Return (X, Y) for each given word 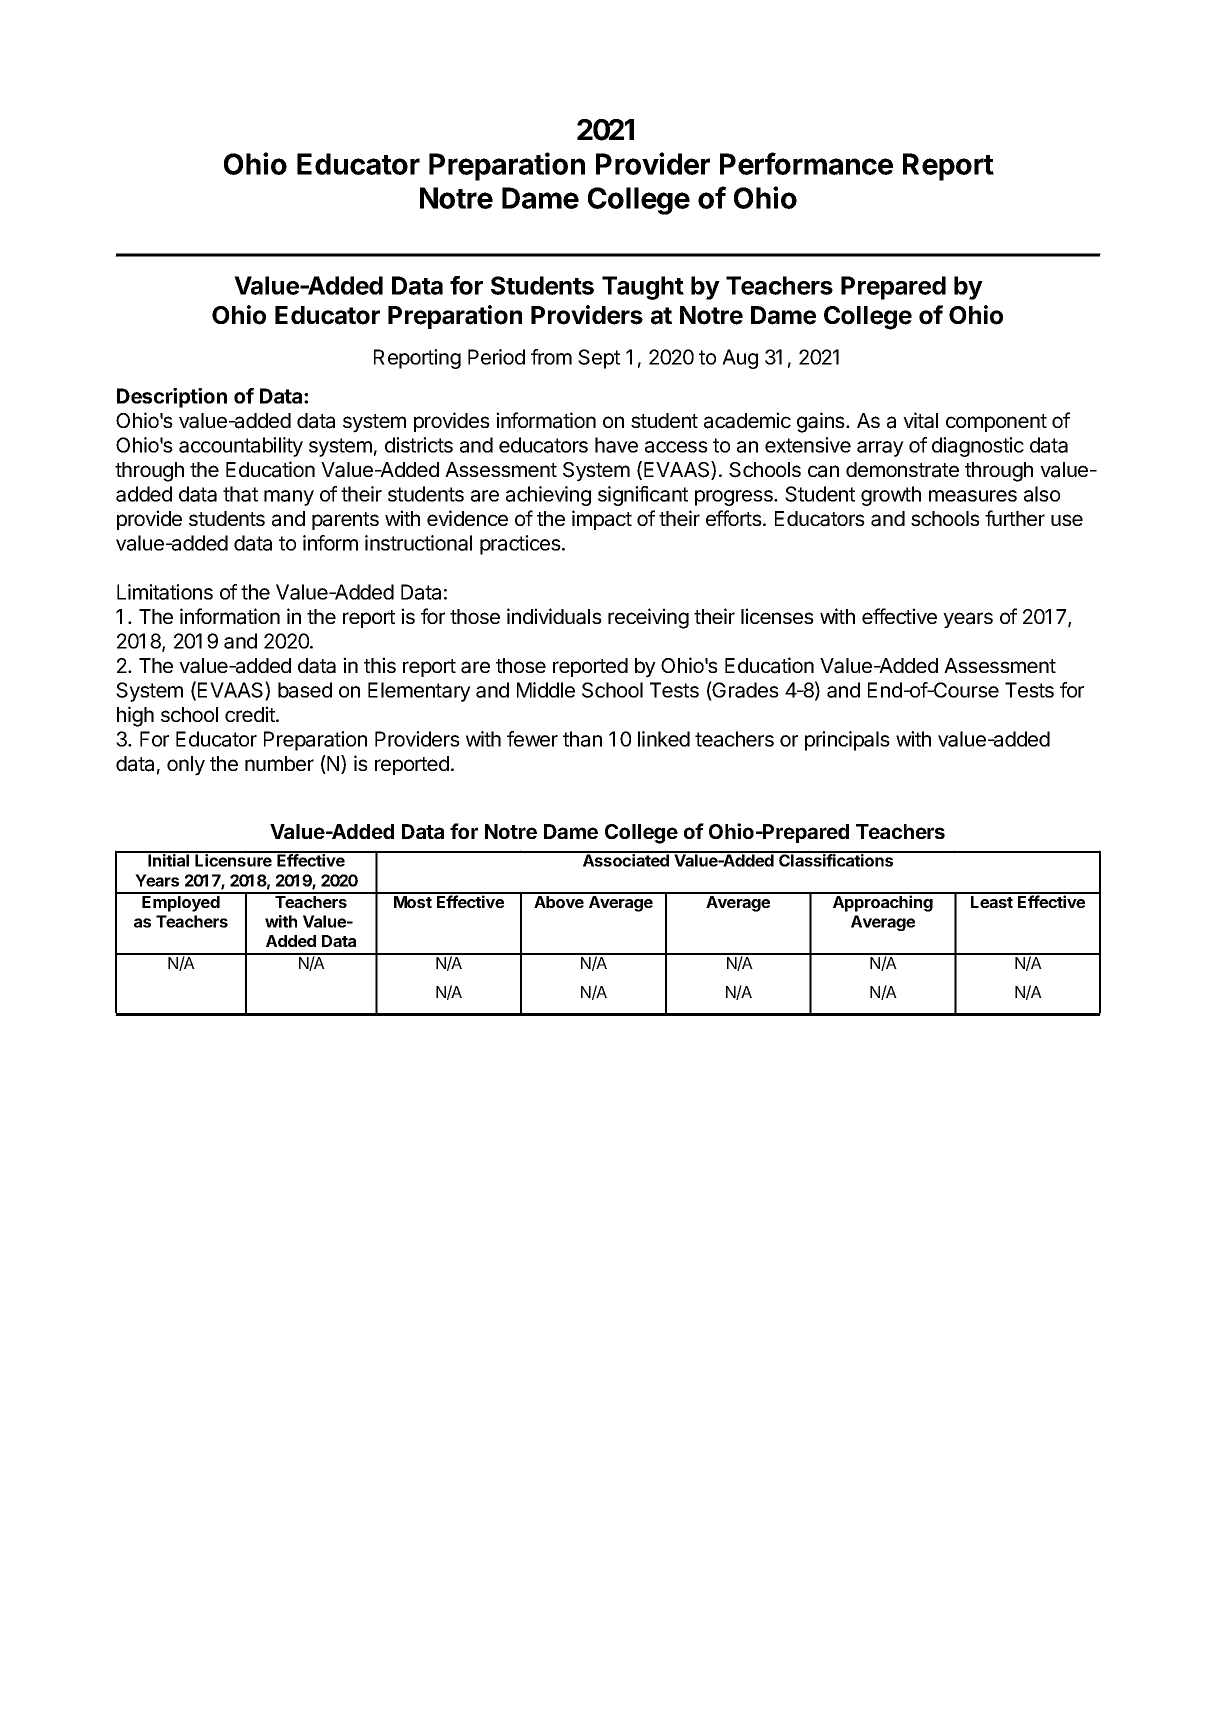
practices (521, 545)
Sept (599, 359)
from (551, 357)
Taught (643, 288)
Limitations (165, 592)
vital (920, 420)
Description (172, 398)
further (1015, 518)
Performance (806, 163)
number (279, 763)
